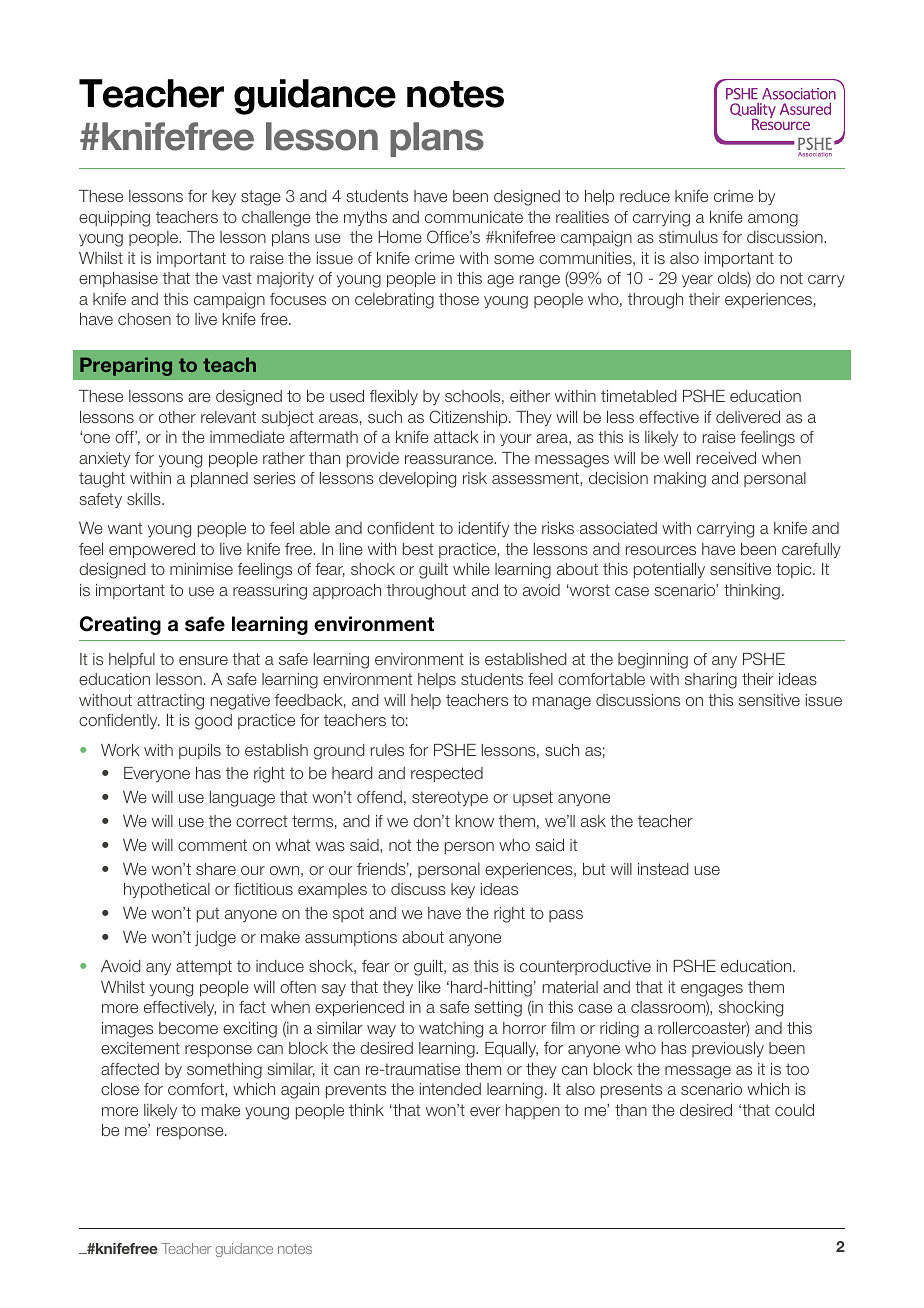 This image has width=924, height=1308. What do you see at coordinates (114, 219) in the image?
I see `equipping` at bounding box center [114, 219].
